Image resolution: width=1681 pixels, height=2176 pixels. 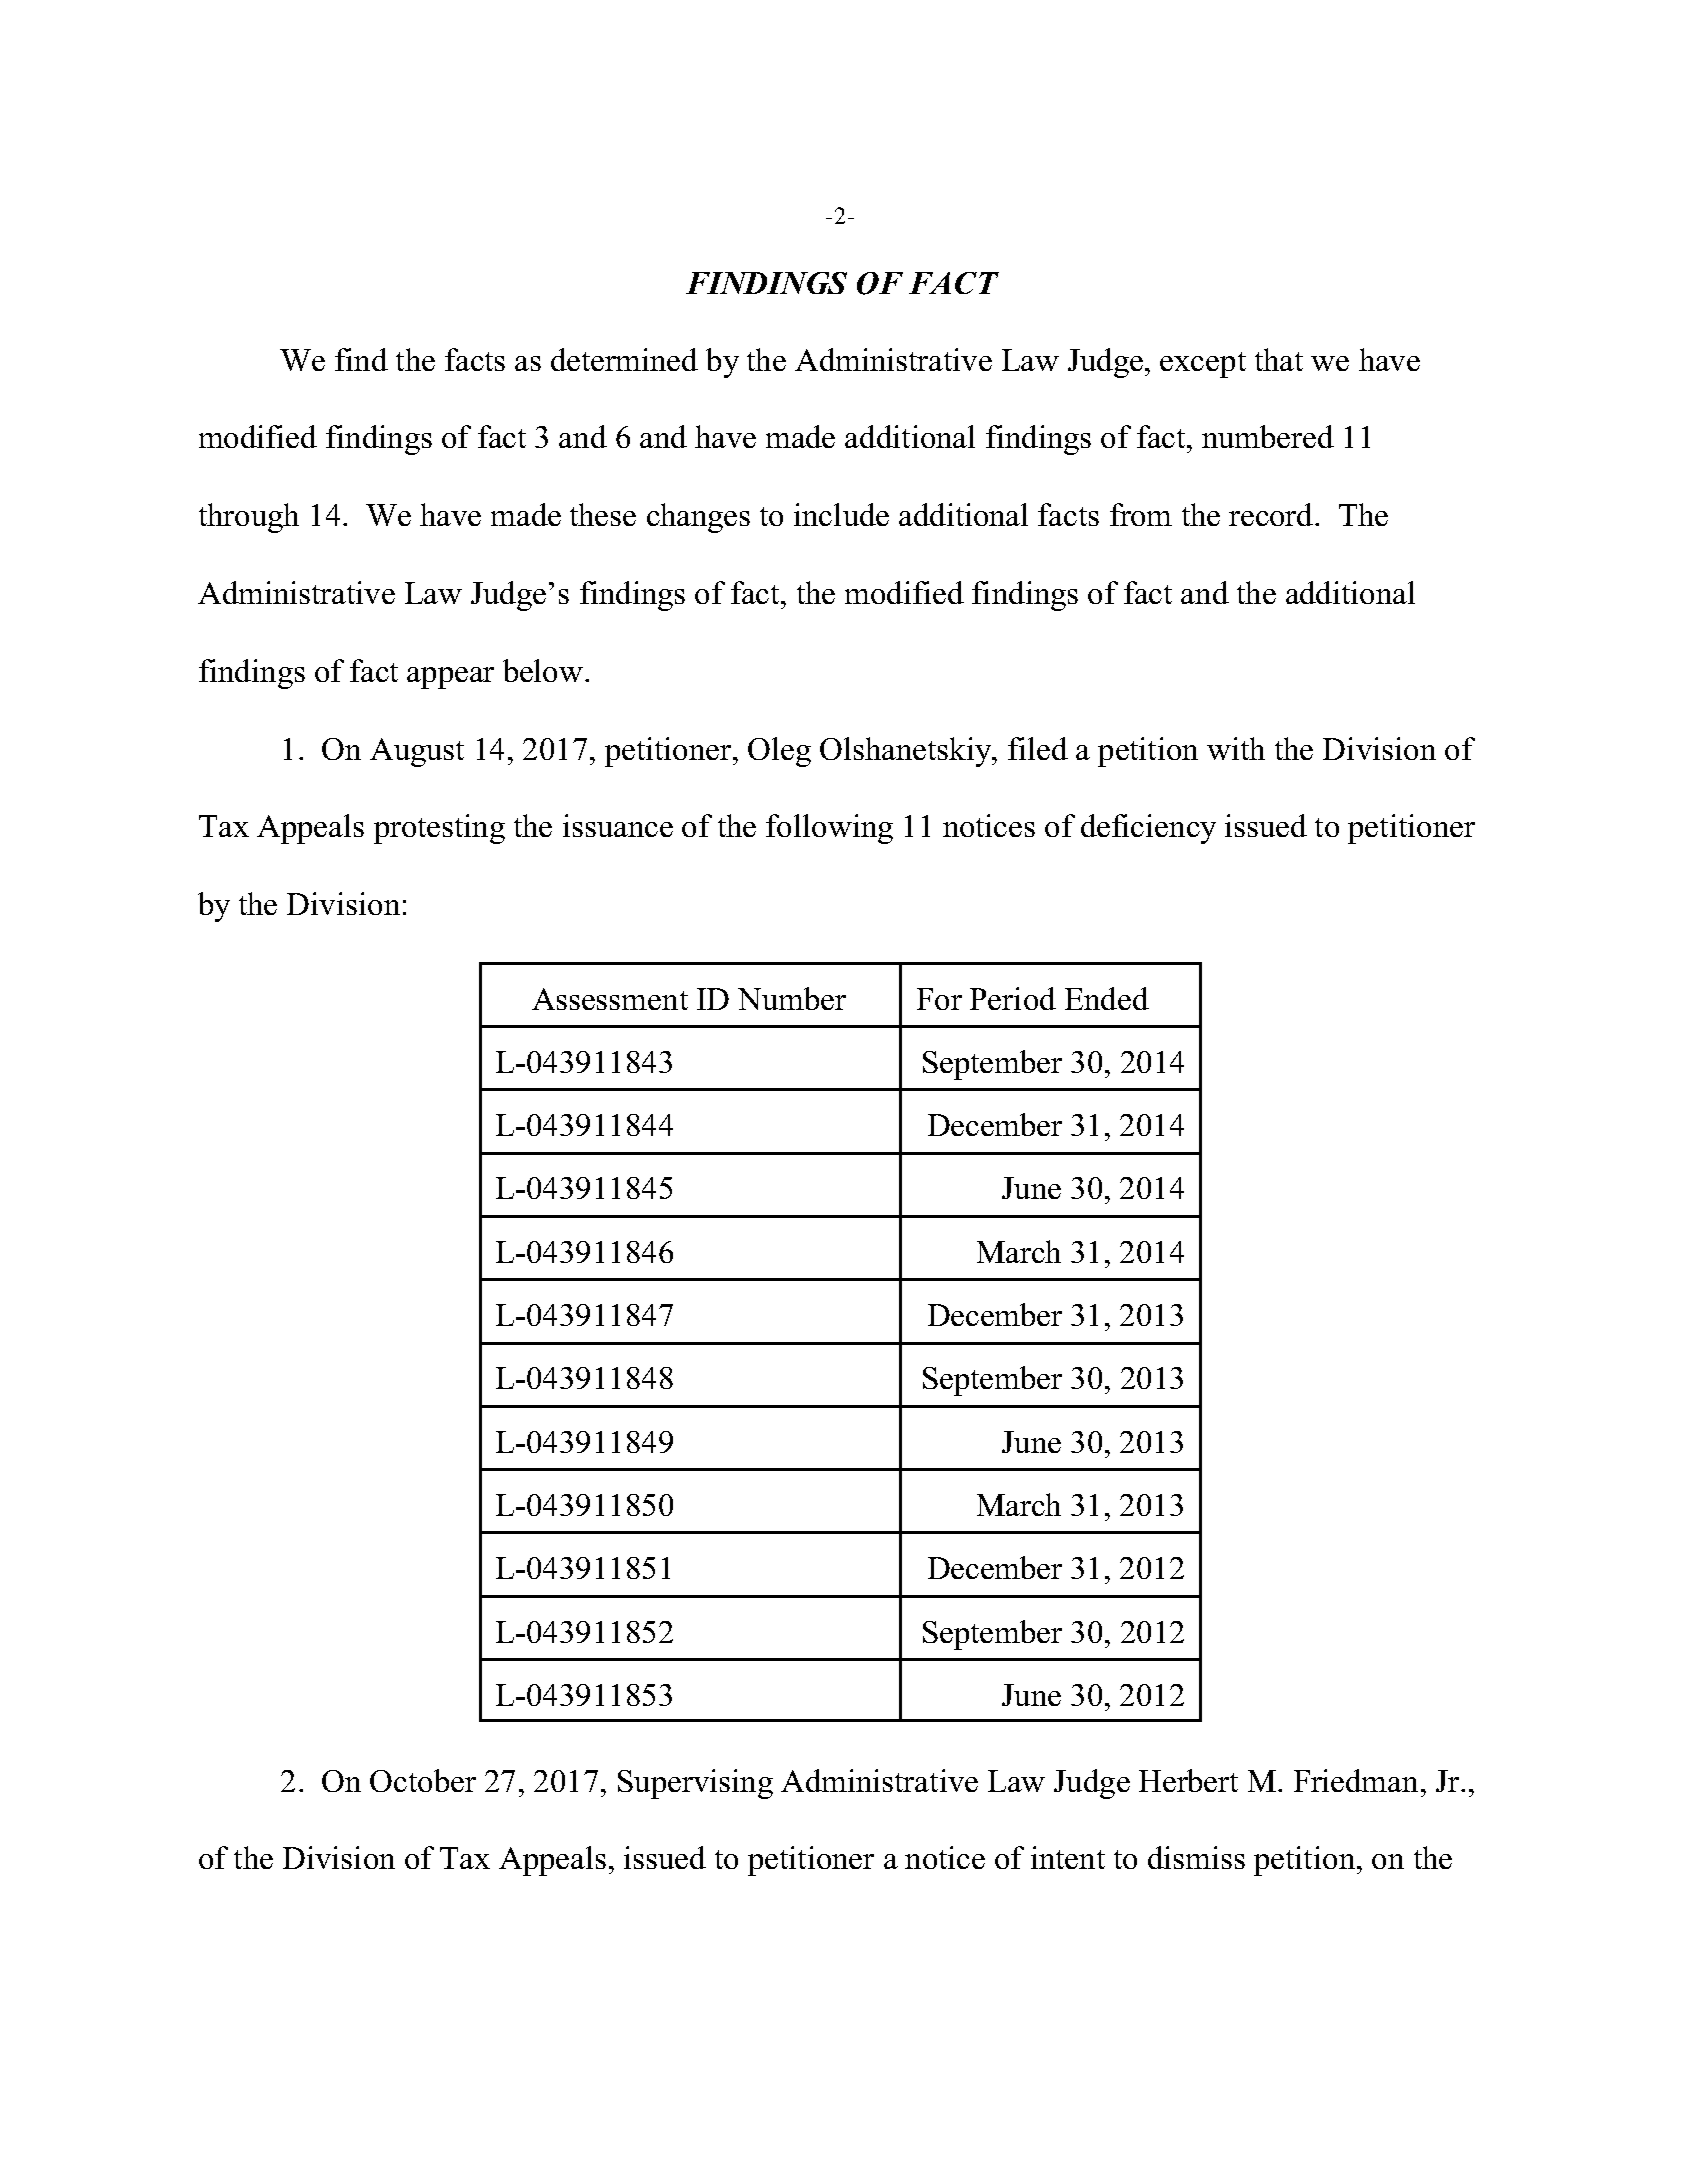 I want to click on Oleg, so click(x=779, y=752).
